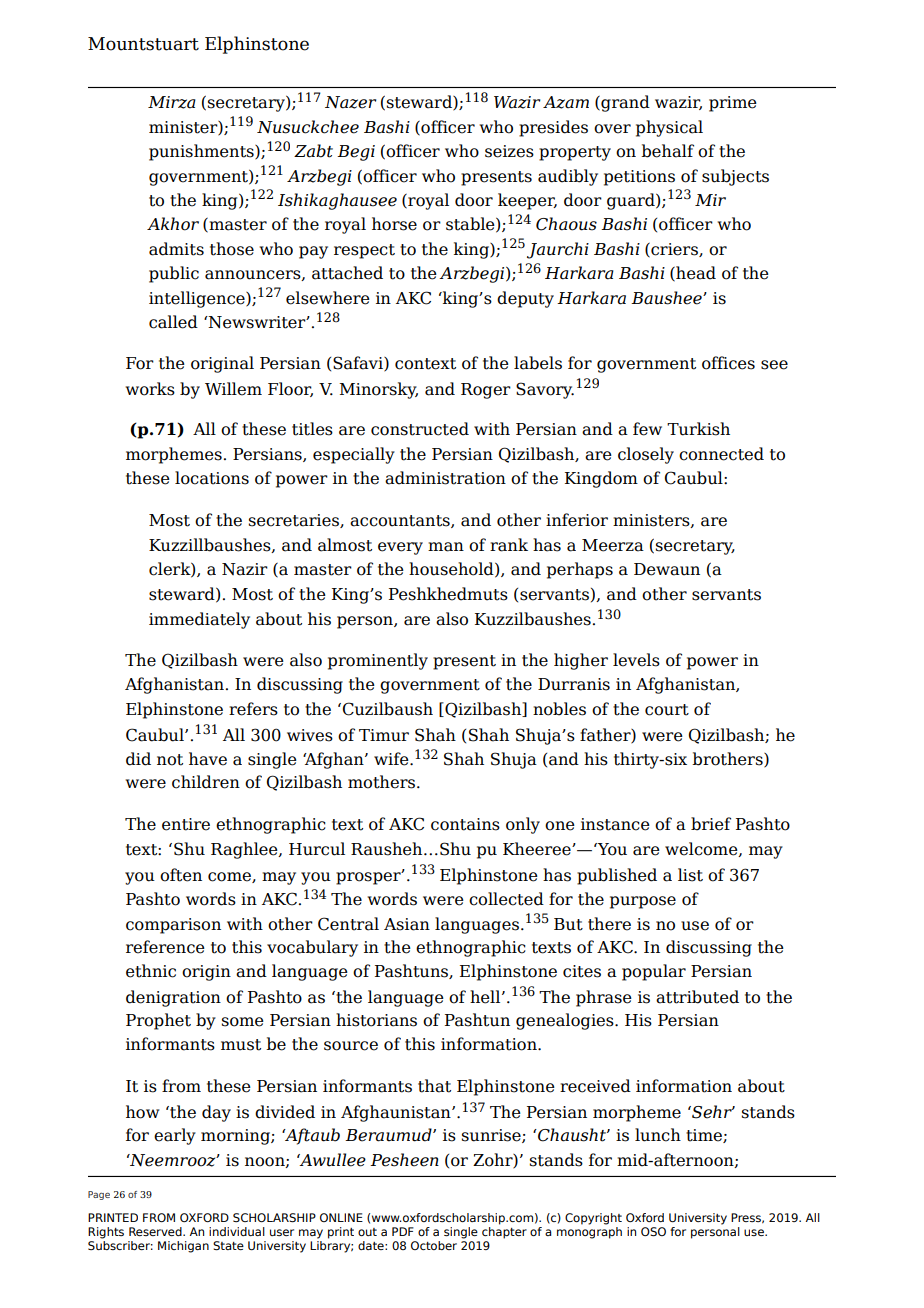  I want to click on Asian, so click(407, 924).
